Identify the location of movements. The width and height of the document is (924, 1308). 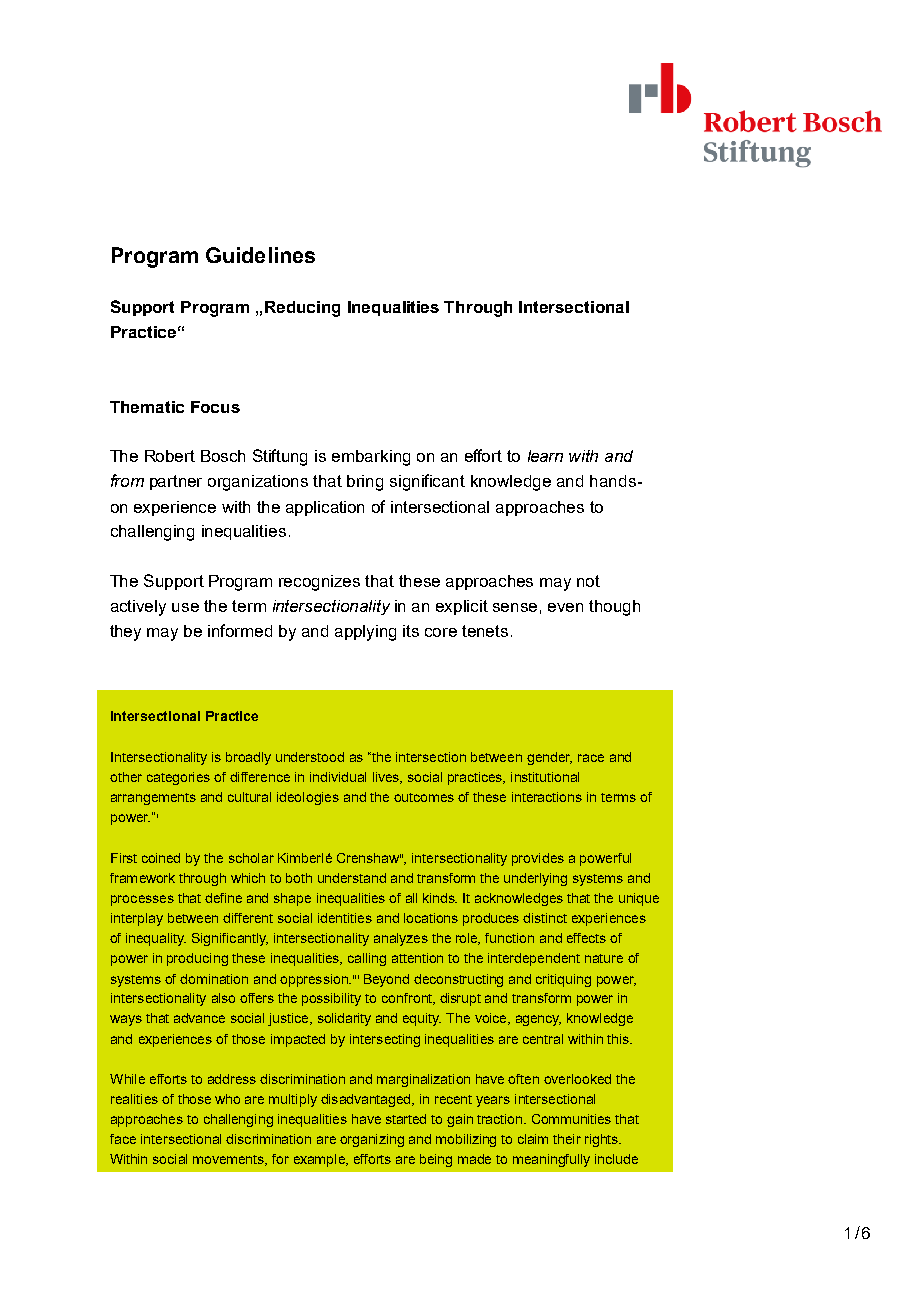
(230, 1160).
